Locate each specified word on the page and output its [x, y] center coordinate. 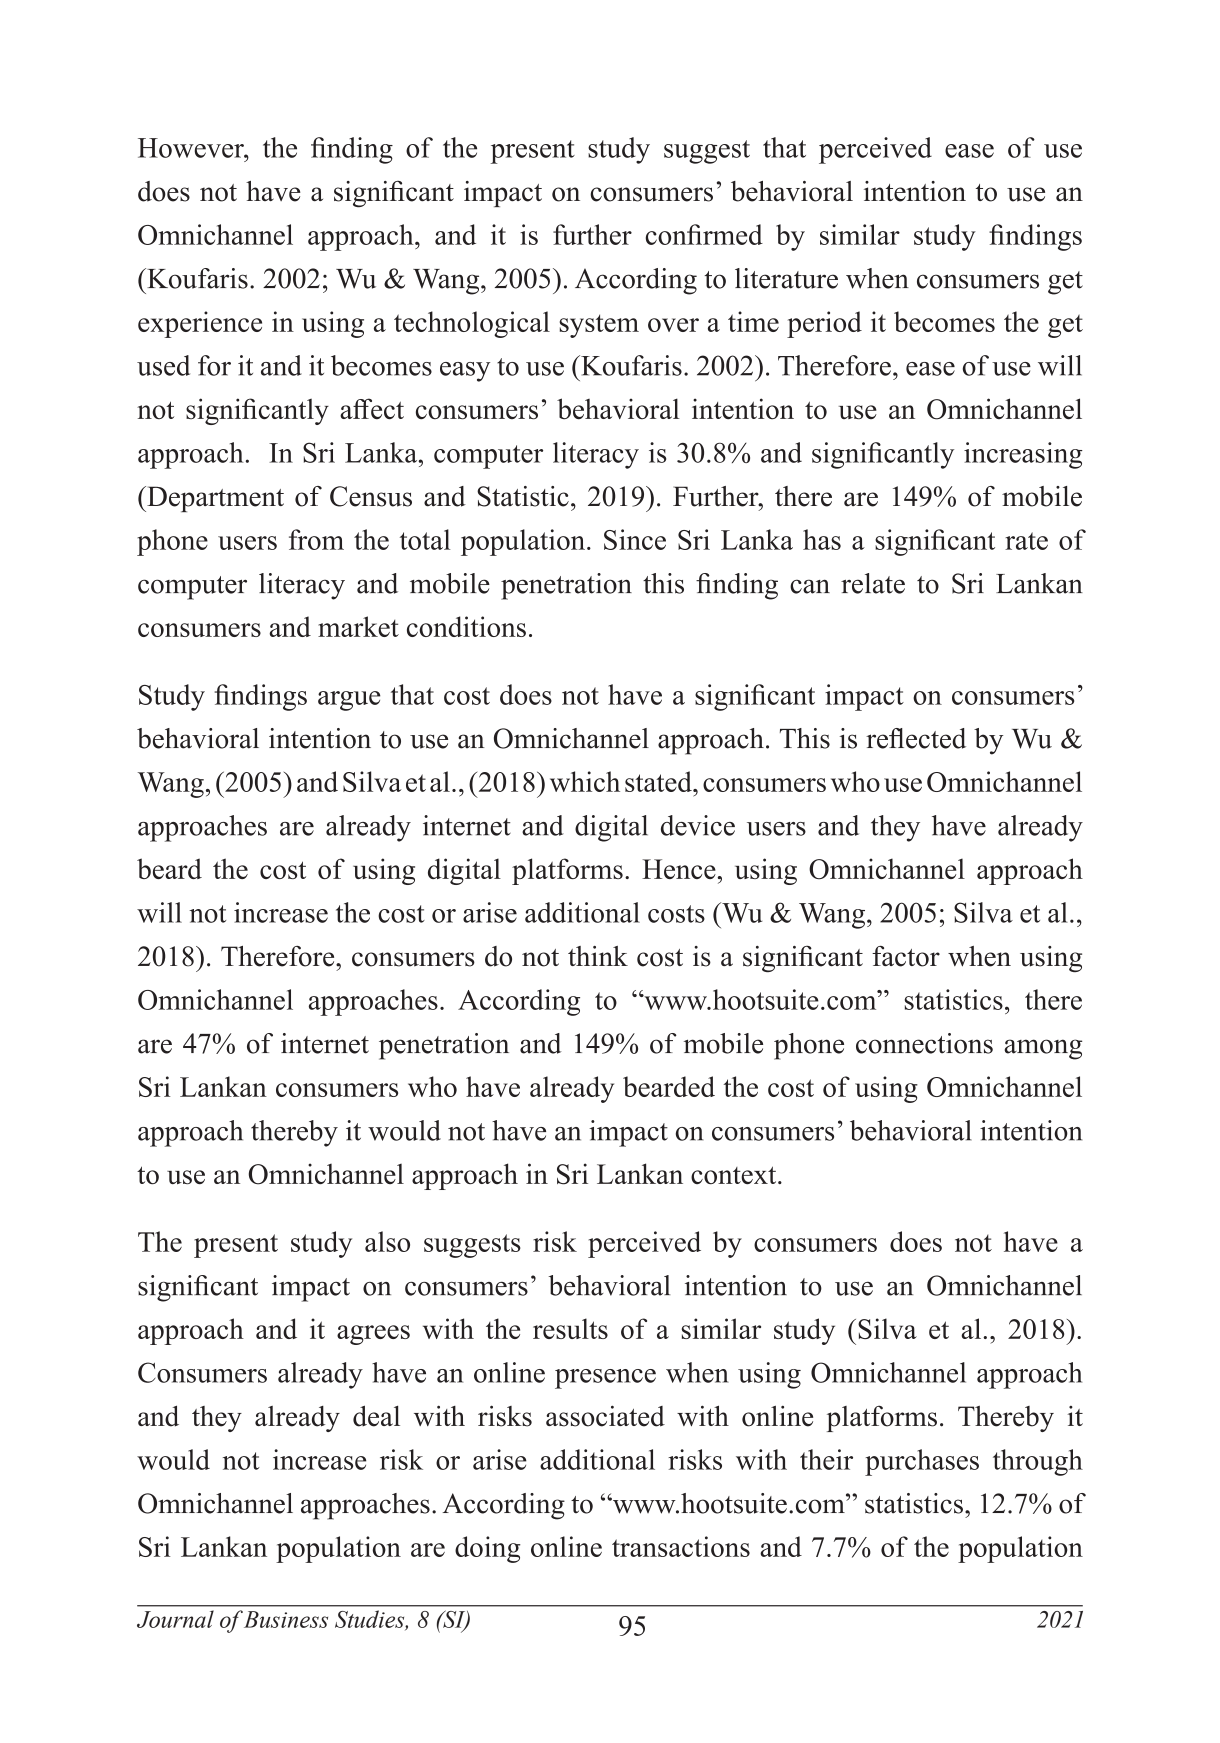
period [824, 324]
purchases [922, 1462]
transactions [681, 1546]
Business [286, 1619]
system [599, 326]
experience [200, 324]
